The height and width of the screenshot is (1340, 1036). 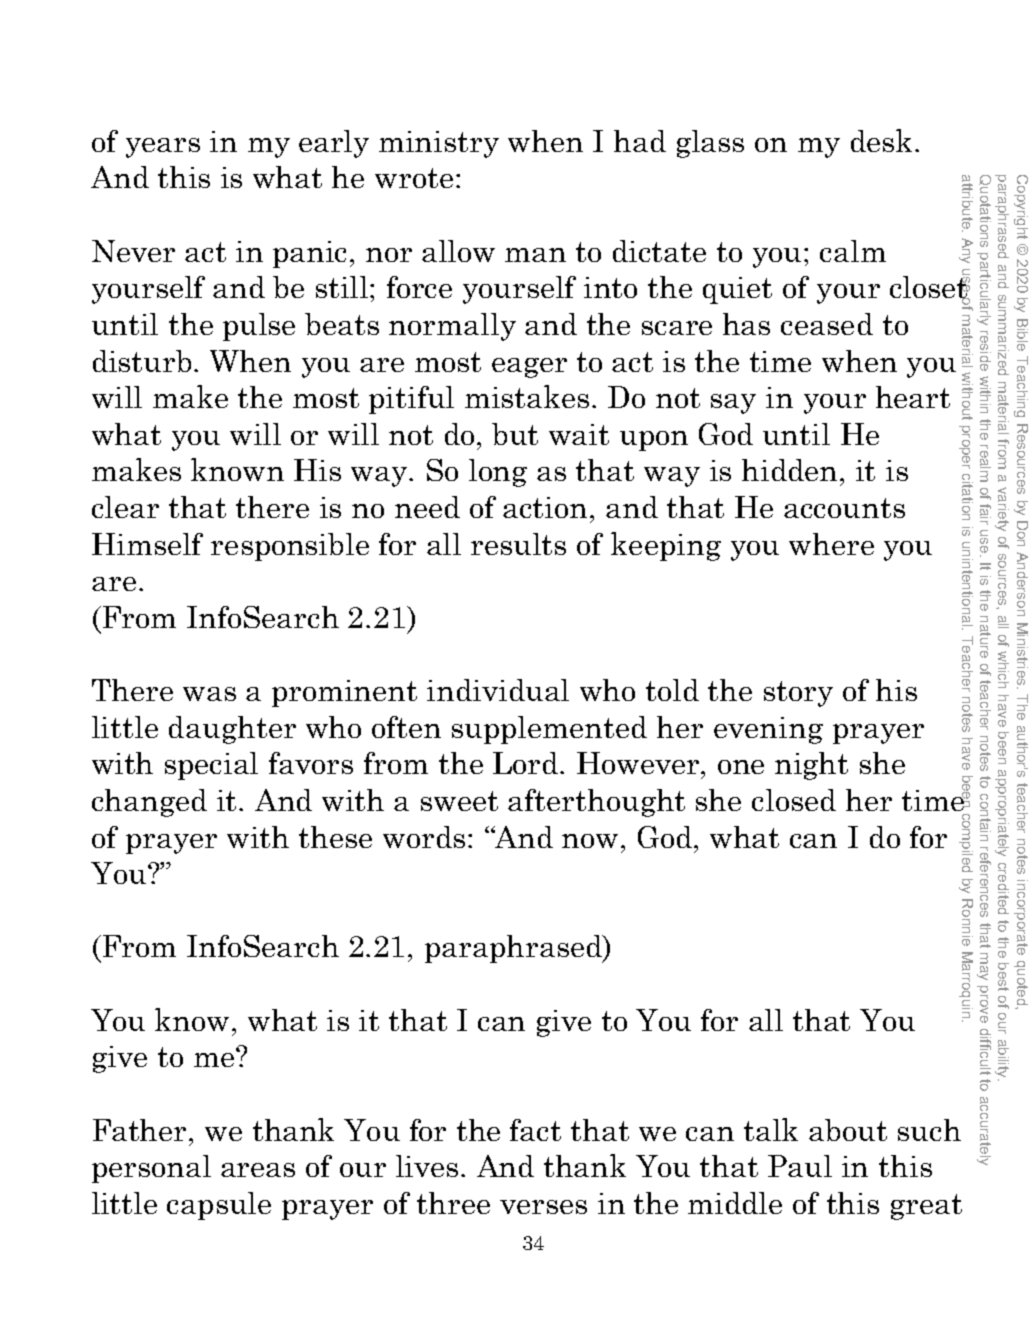 I want to click on verses, so click(x=543, y=1207).
